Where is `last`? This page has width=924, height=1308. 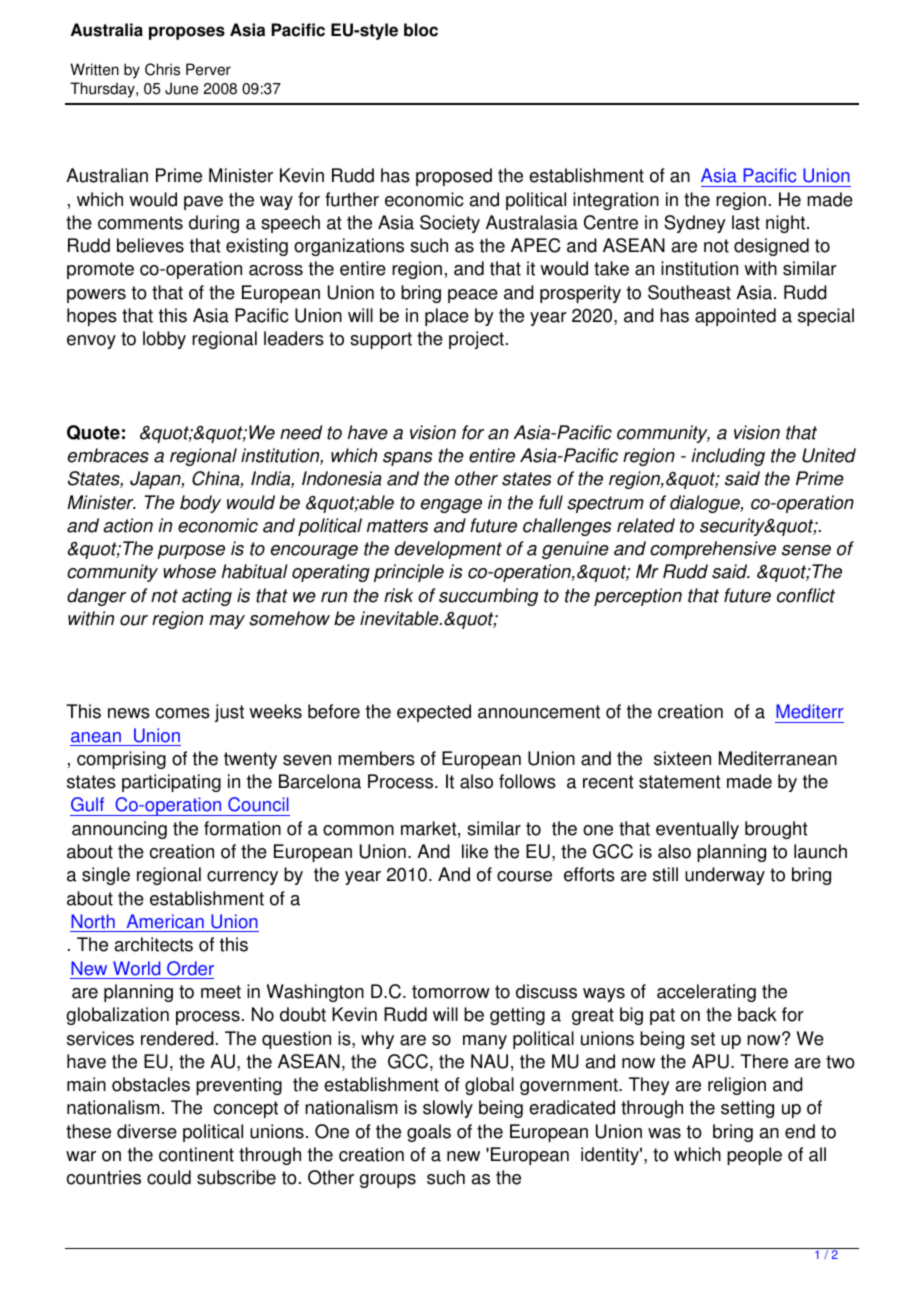 last is located at coordinates (746, 222).
